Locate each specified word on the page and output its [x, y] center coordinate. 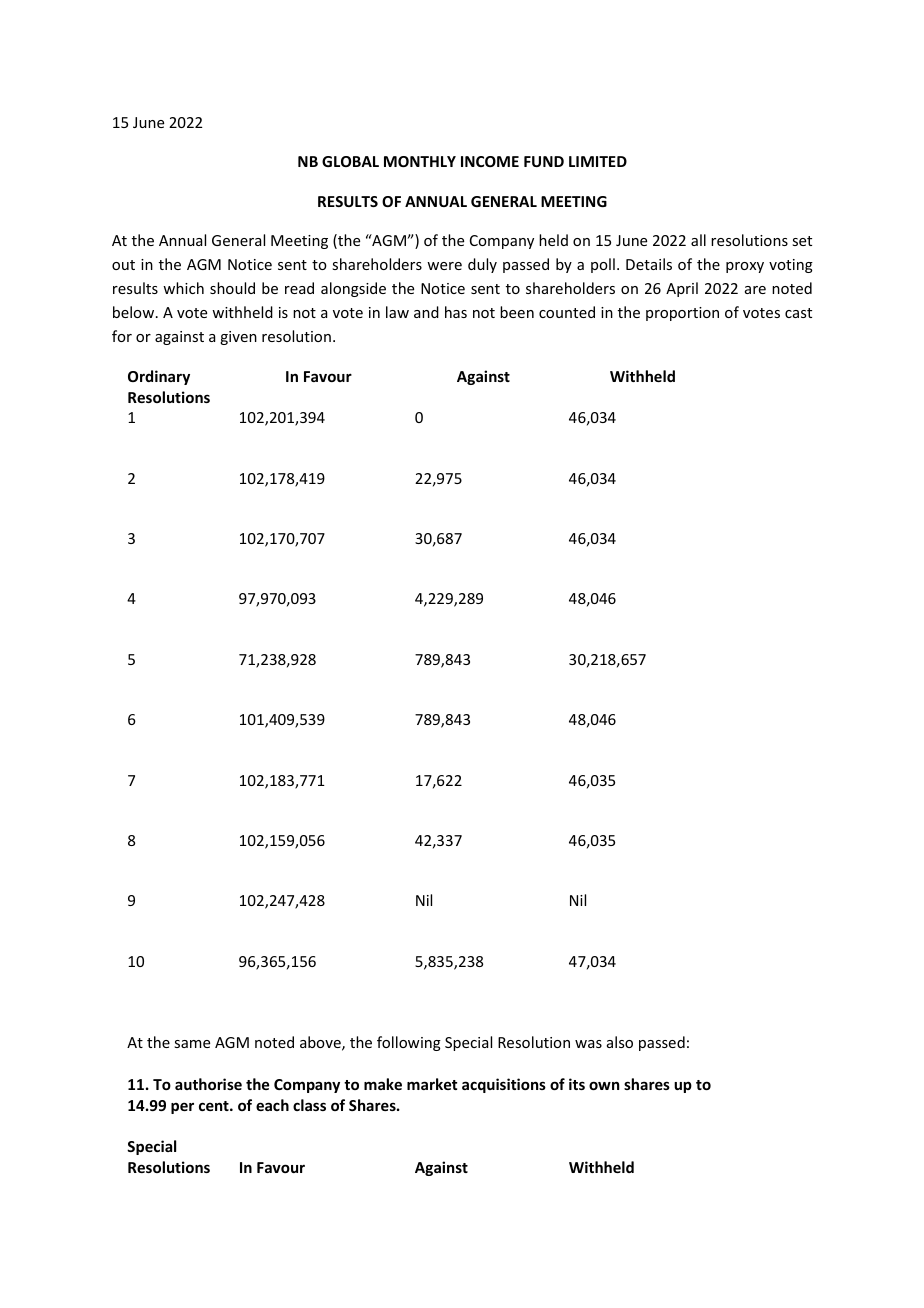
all [698, 240]
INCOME [490, 161]
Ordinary [159, 377]
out [123, 265]
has [456, 312]
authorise [208, 1084]
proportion [682, 314]
